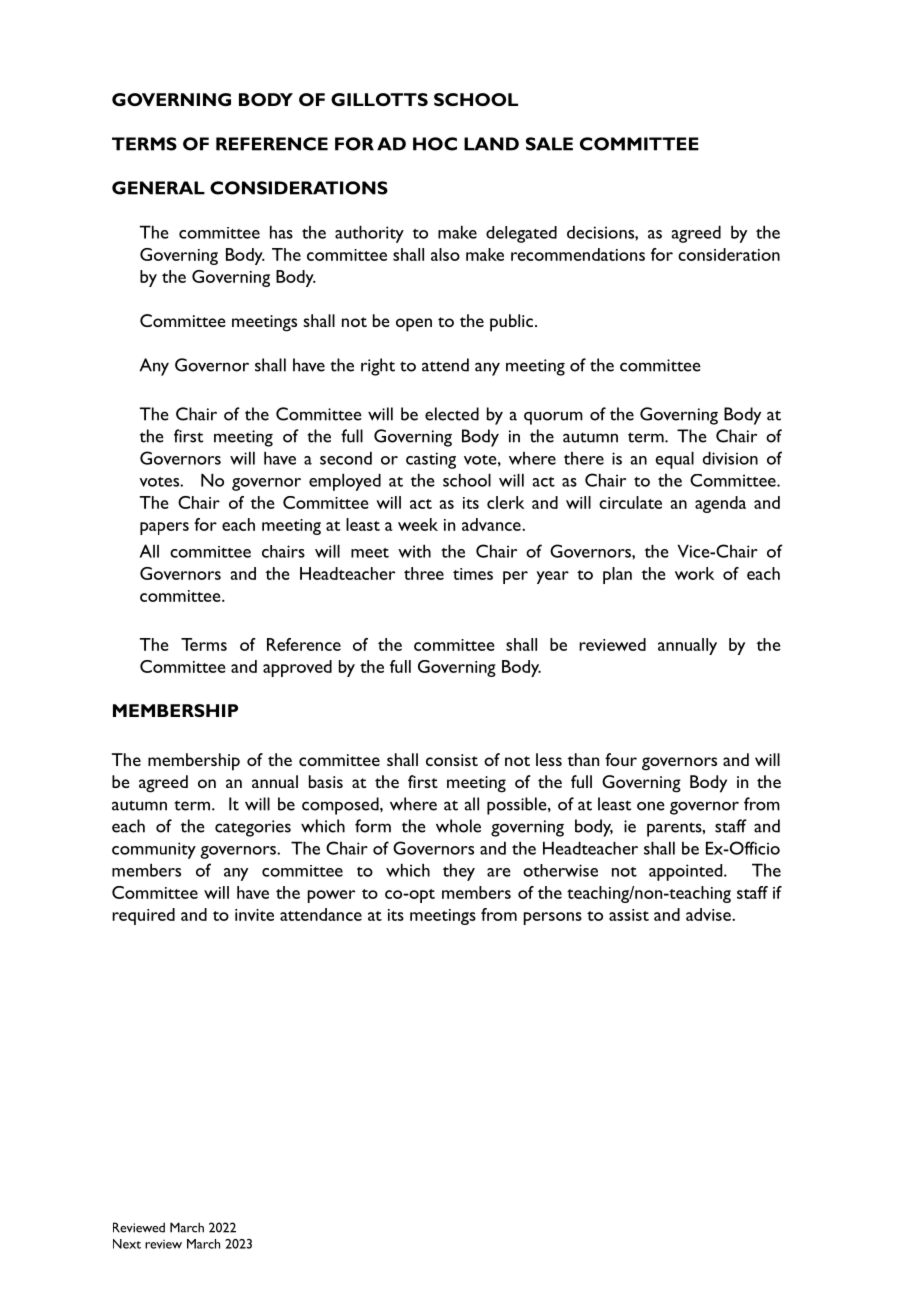 Image resolution: width=924 pixels, height=1307 pixels. What do you see at coordinates (549, 144) in the screenshot?
I see `SALE` at bounding box center [549, 144].
